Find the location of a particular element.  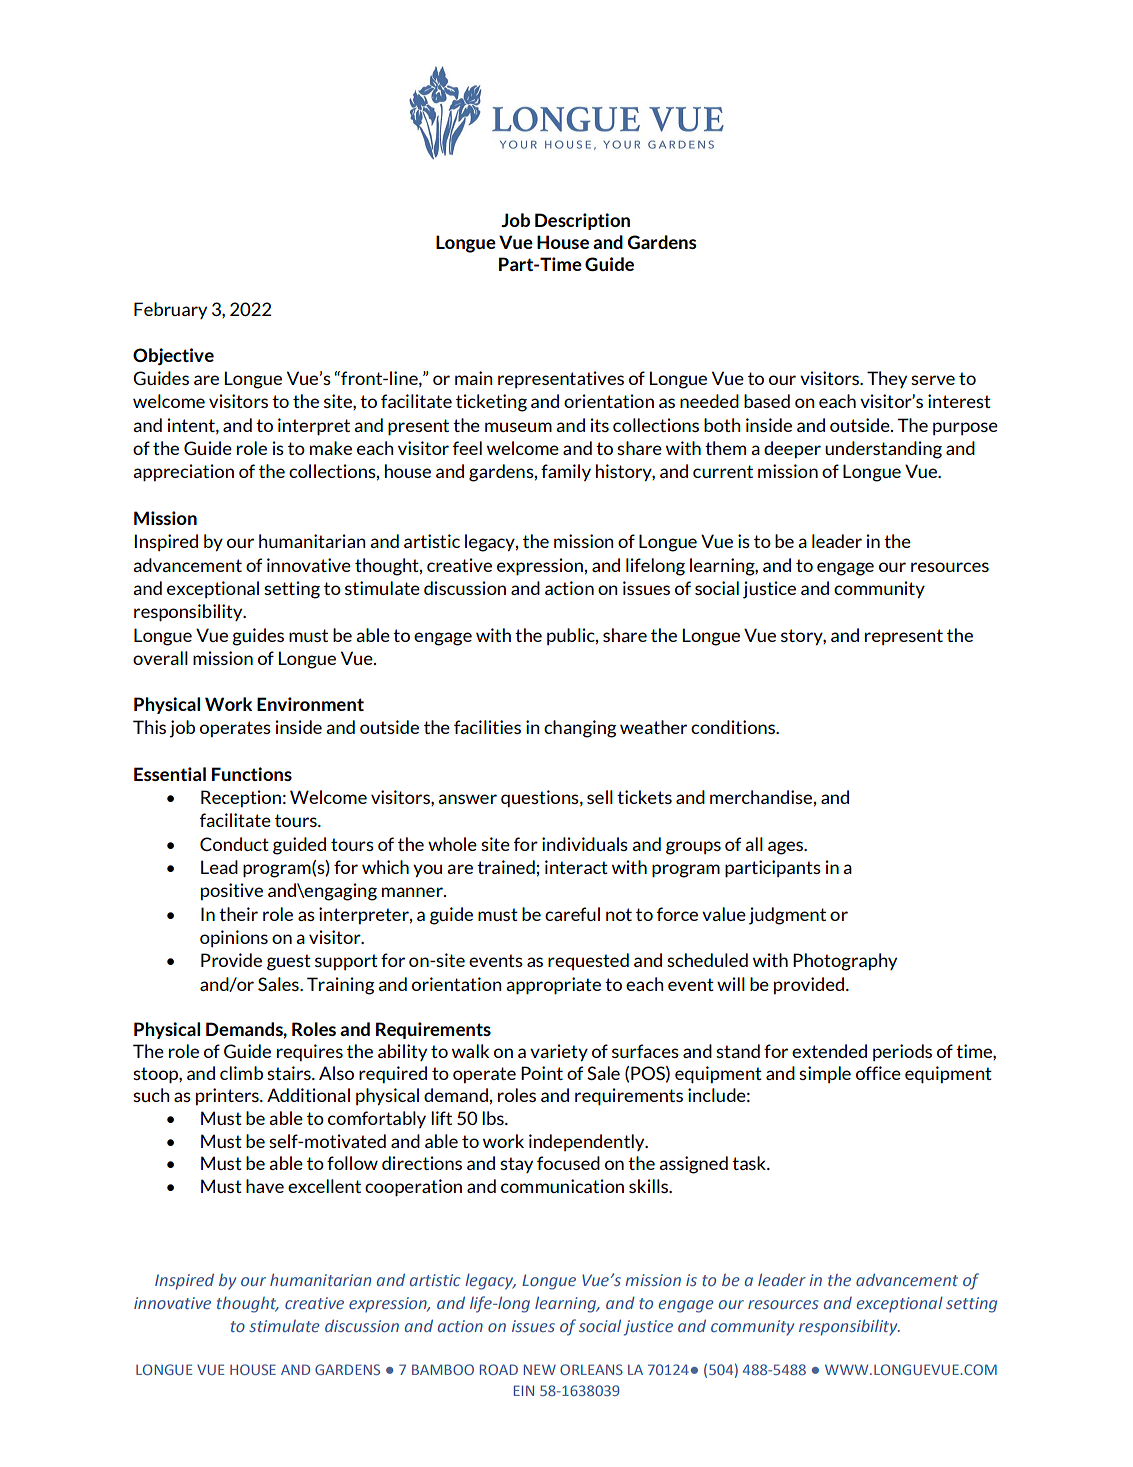

Photography is located at coordinates (845, 962).
